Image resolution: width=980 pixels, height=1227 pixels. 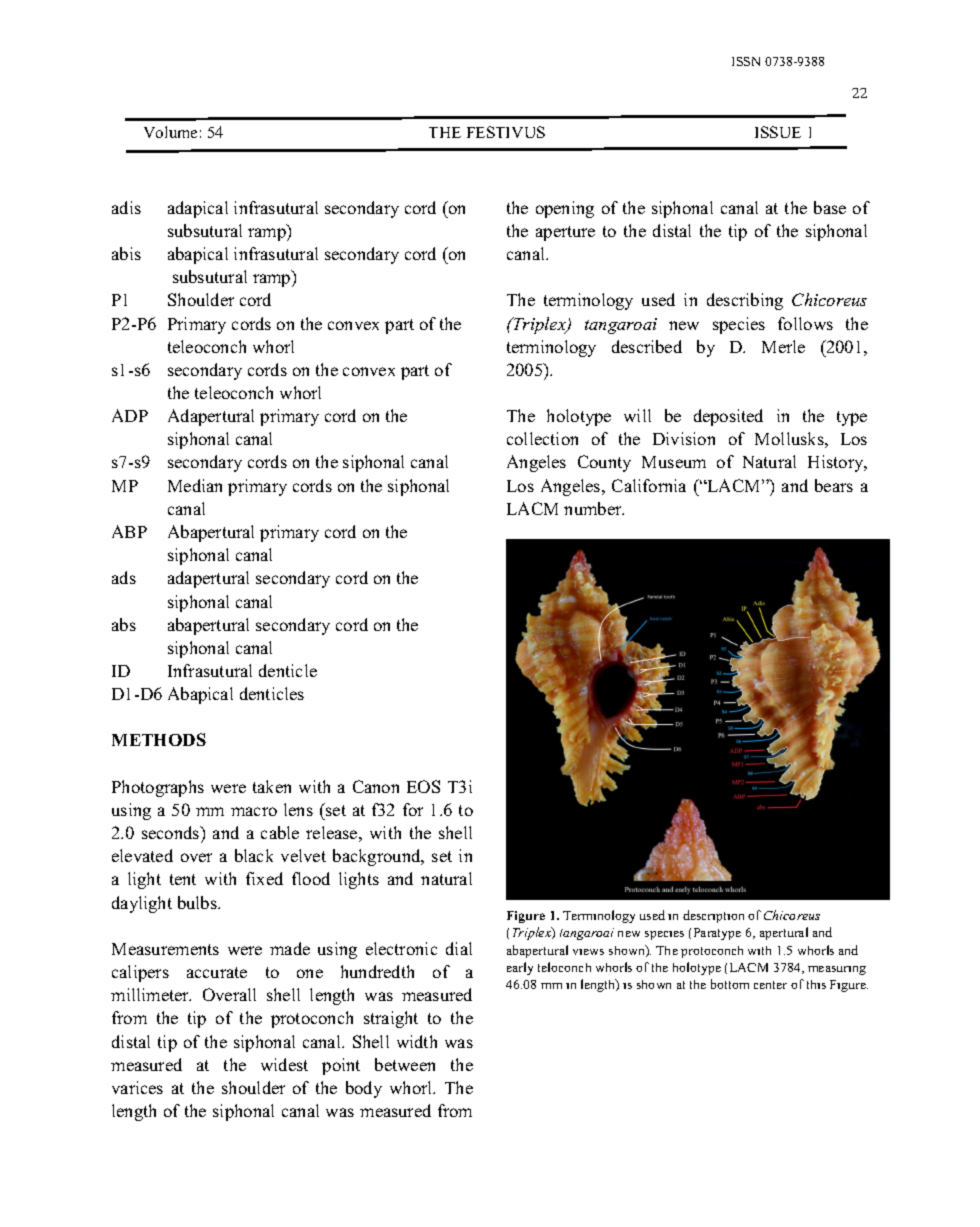 What do you see at coordinates (130, 415) in the screenshot?
I see `ADP` at bounding box center [130, 415].
